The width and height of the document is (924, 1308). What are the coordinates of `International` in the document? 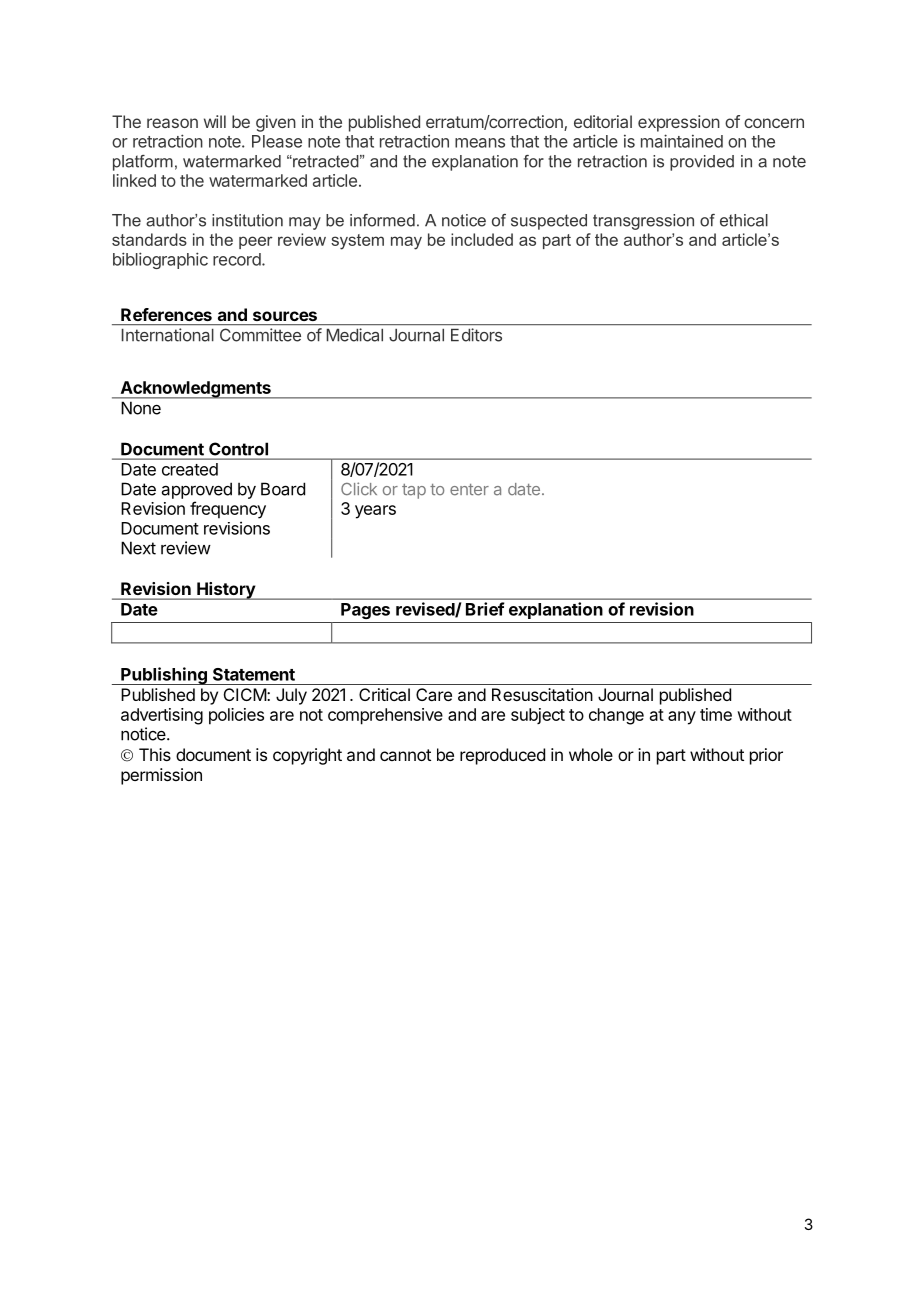 It's located at (167, 335).
